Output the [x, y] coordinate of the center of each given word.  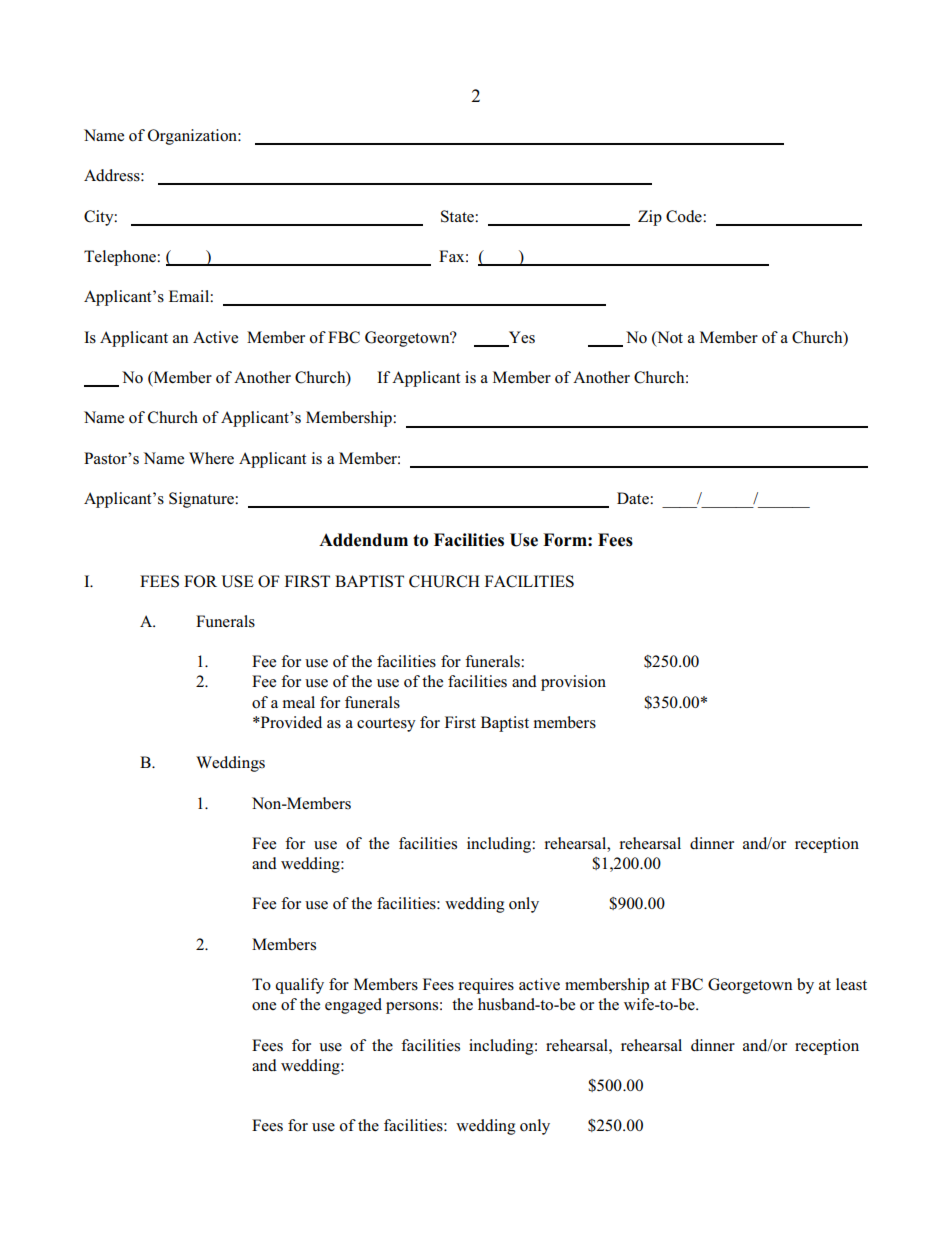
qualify [299, 986]
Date [634, 498]
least [851, 984]
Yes [522, 337]
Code [685, 216]
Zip [650, 218]
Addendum [363, 540]
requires [486, 986]
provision [573, 683]
